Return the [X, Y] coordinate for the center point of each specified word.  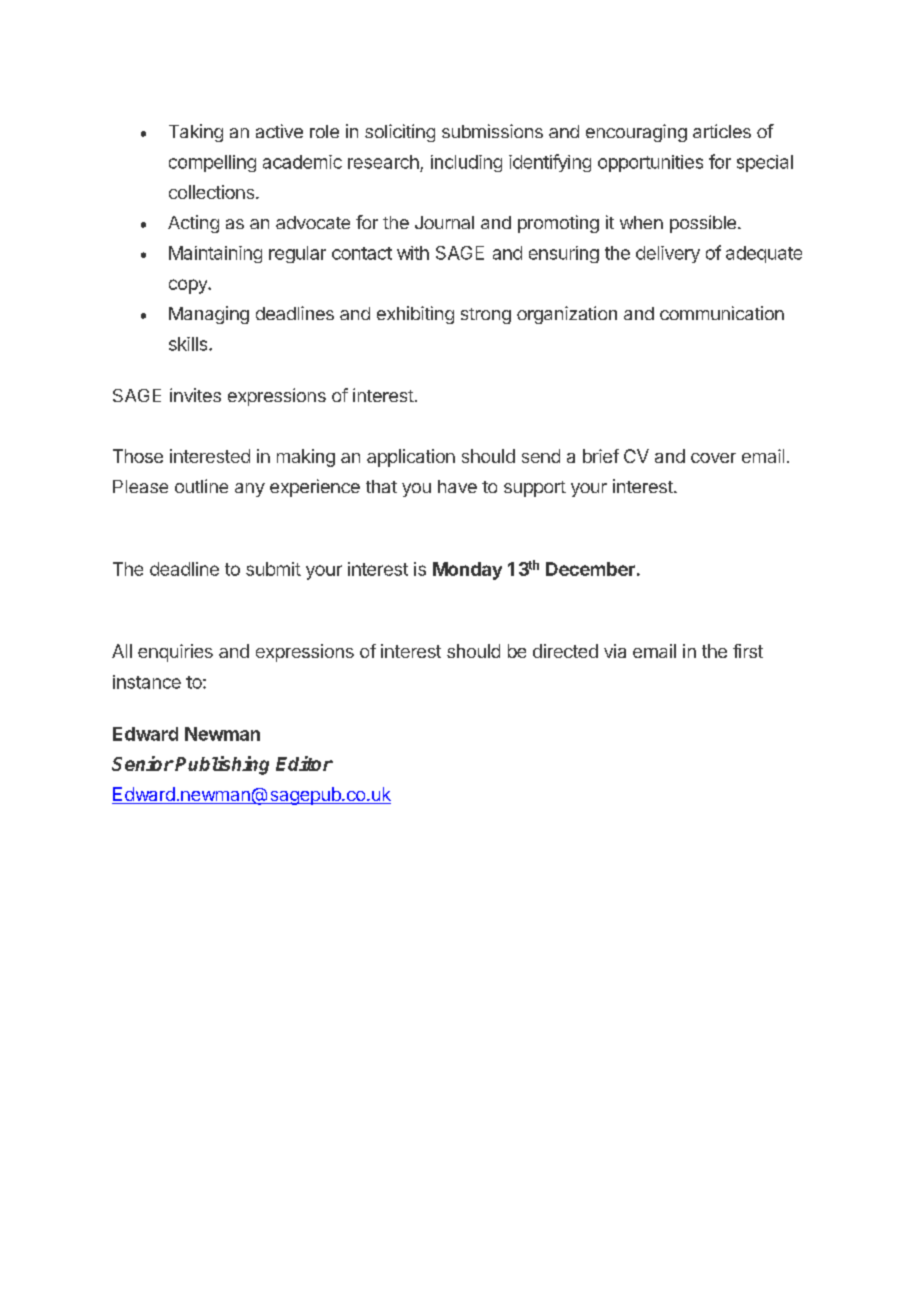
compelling [212, 163]
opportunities [650, 163]
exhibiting [415, 315]
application [411, 458]
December [590, 569]
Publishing [222, 765]
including [466, 163]
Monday [467, 571]
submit [273, 569]
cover [713, 458]
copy [189, 286]
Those [138, 456]
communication [722, 313]
